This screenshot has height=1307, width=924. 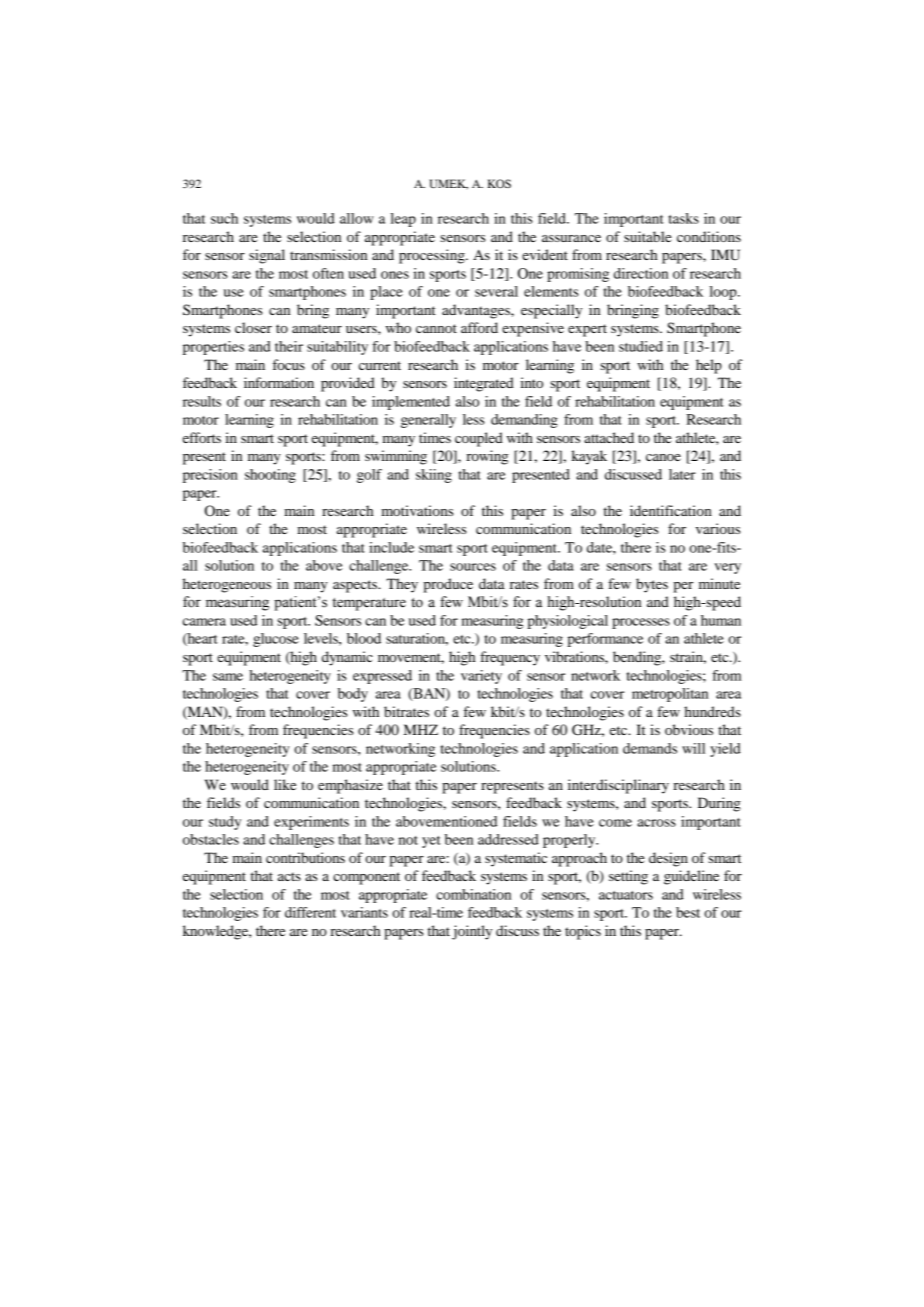 What do you see at coordinates (270, 476) in the screenshot?
I see `shooting` at bounding box center [270, 476].
